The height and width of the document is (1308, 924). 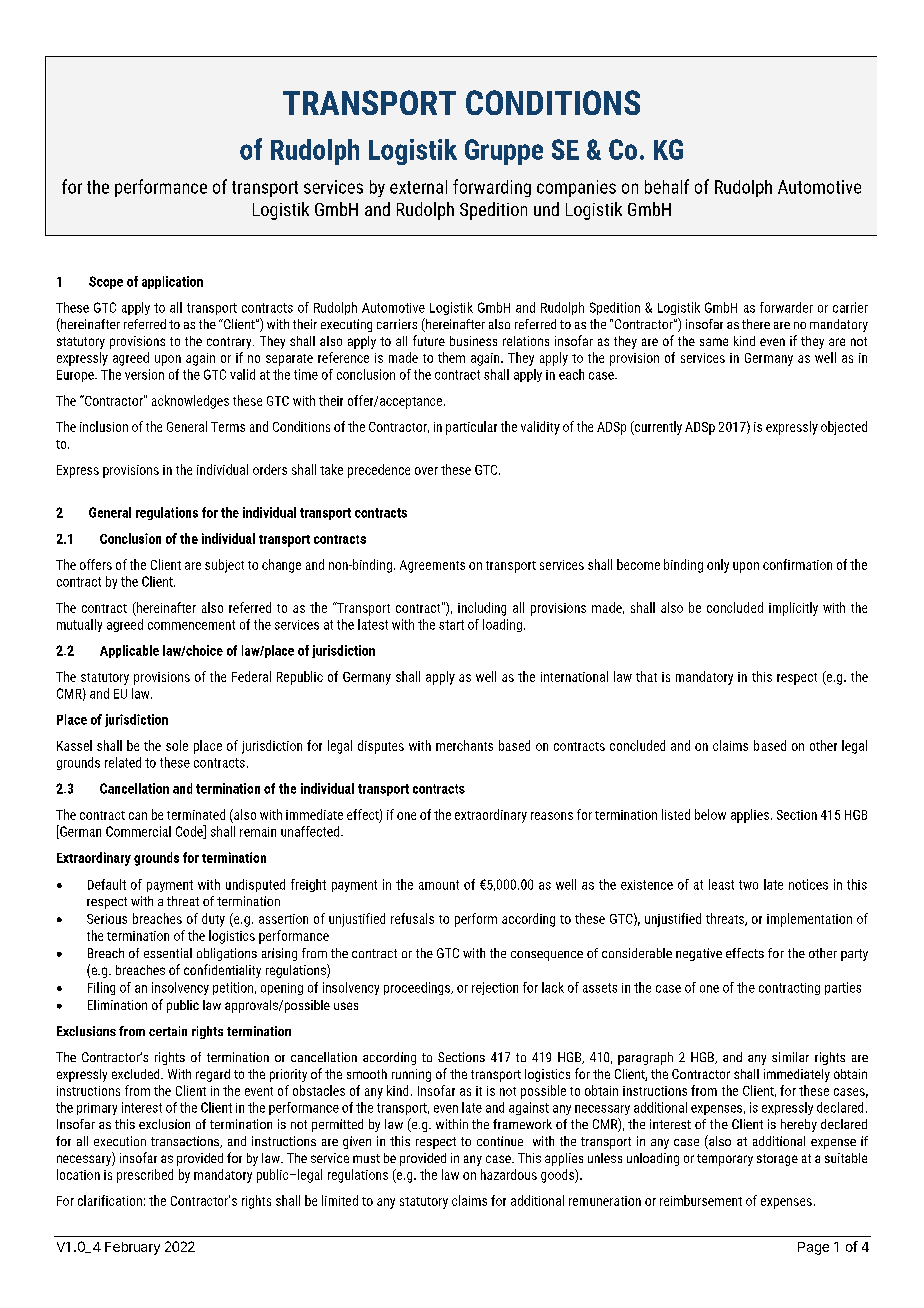 What do you see at coordinates (509, 1174) in the document?
I see `hazardous` at bounding box center [509, 1174].
